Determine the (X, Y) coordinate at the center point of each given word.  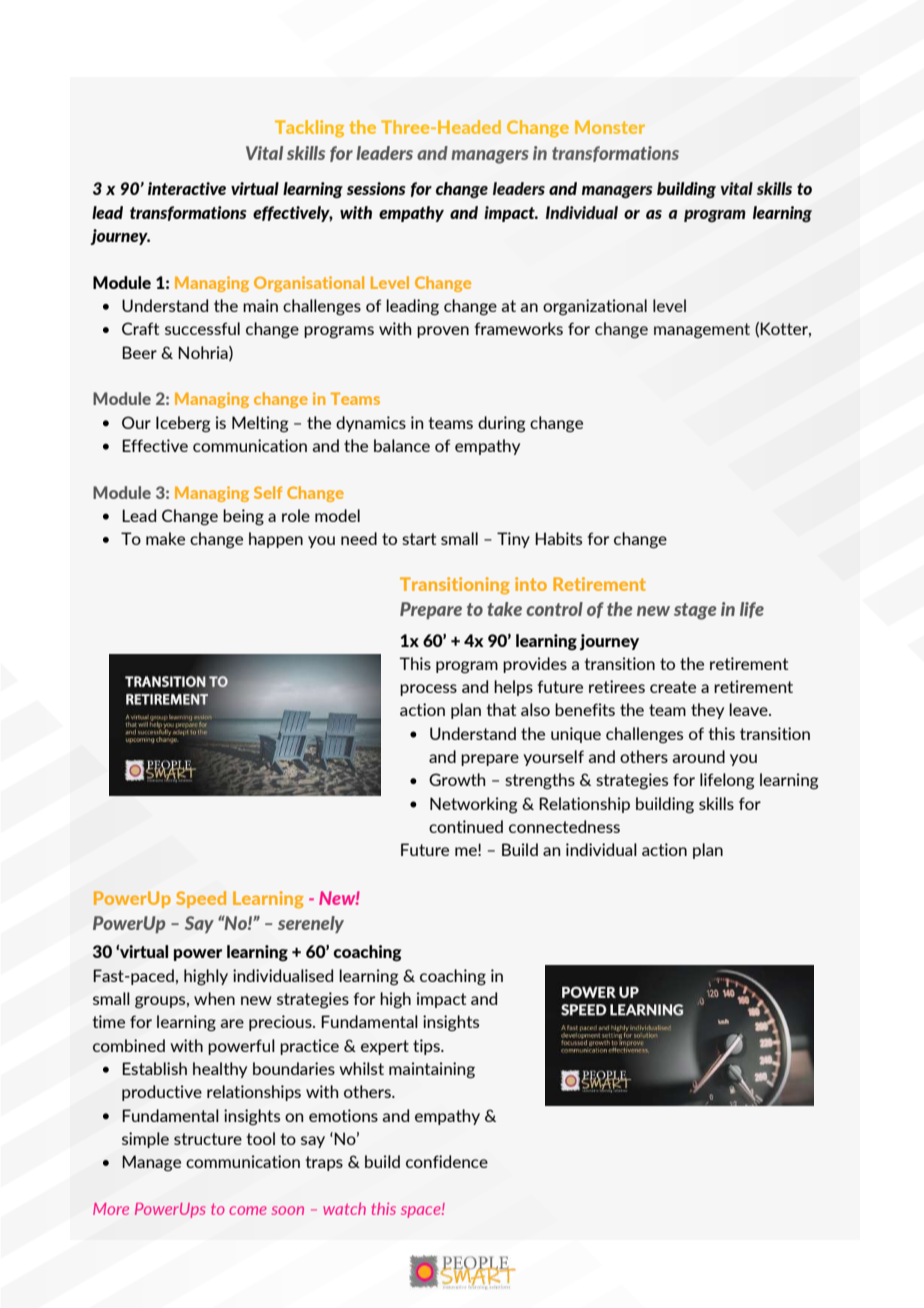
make (165, 538)
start (419, 539)
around (698, 756)
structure (208, 1139)
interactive (187, 188)
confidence (447, 1161)
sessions (376, 188)
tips (427, 1047)
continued (466, 826)
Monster (610, 127)
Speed (201, 899)
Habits (558, 538)
